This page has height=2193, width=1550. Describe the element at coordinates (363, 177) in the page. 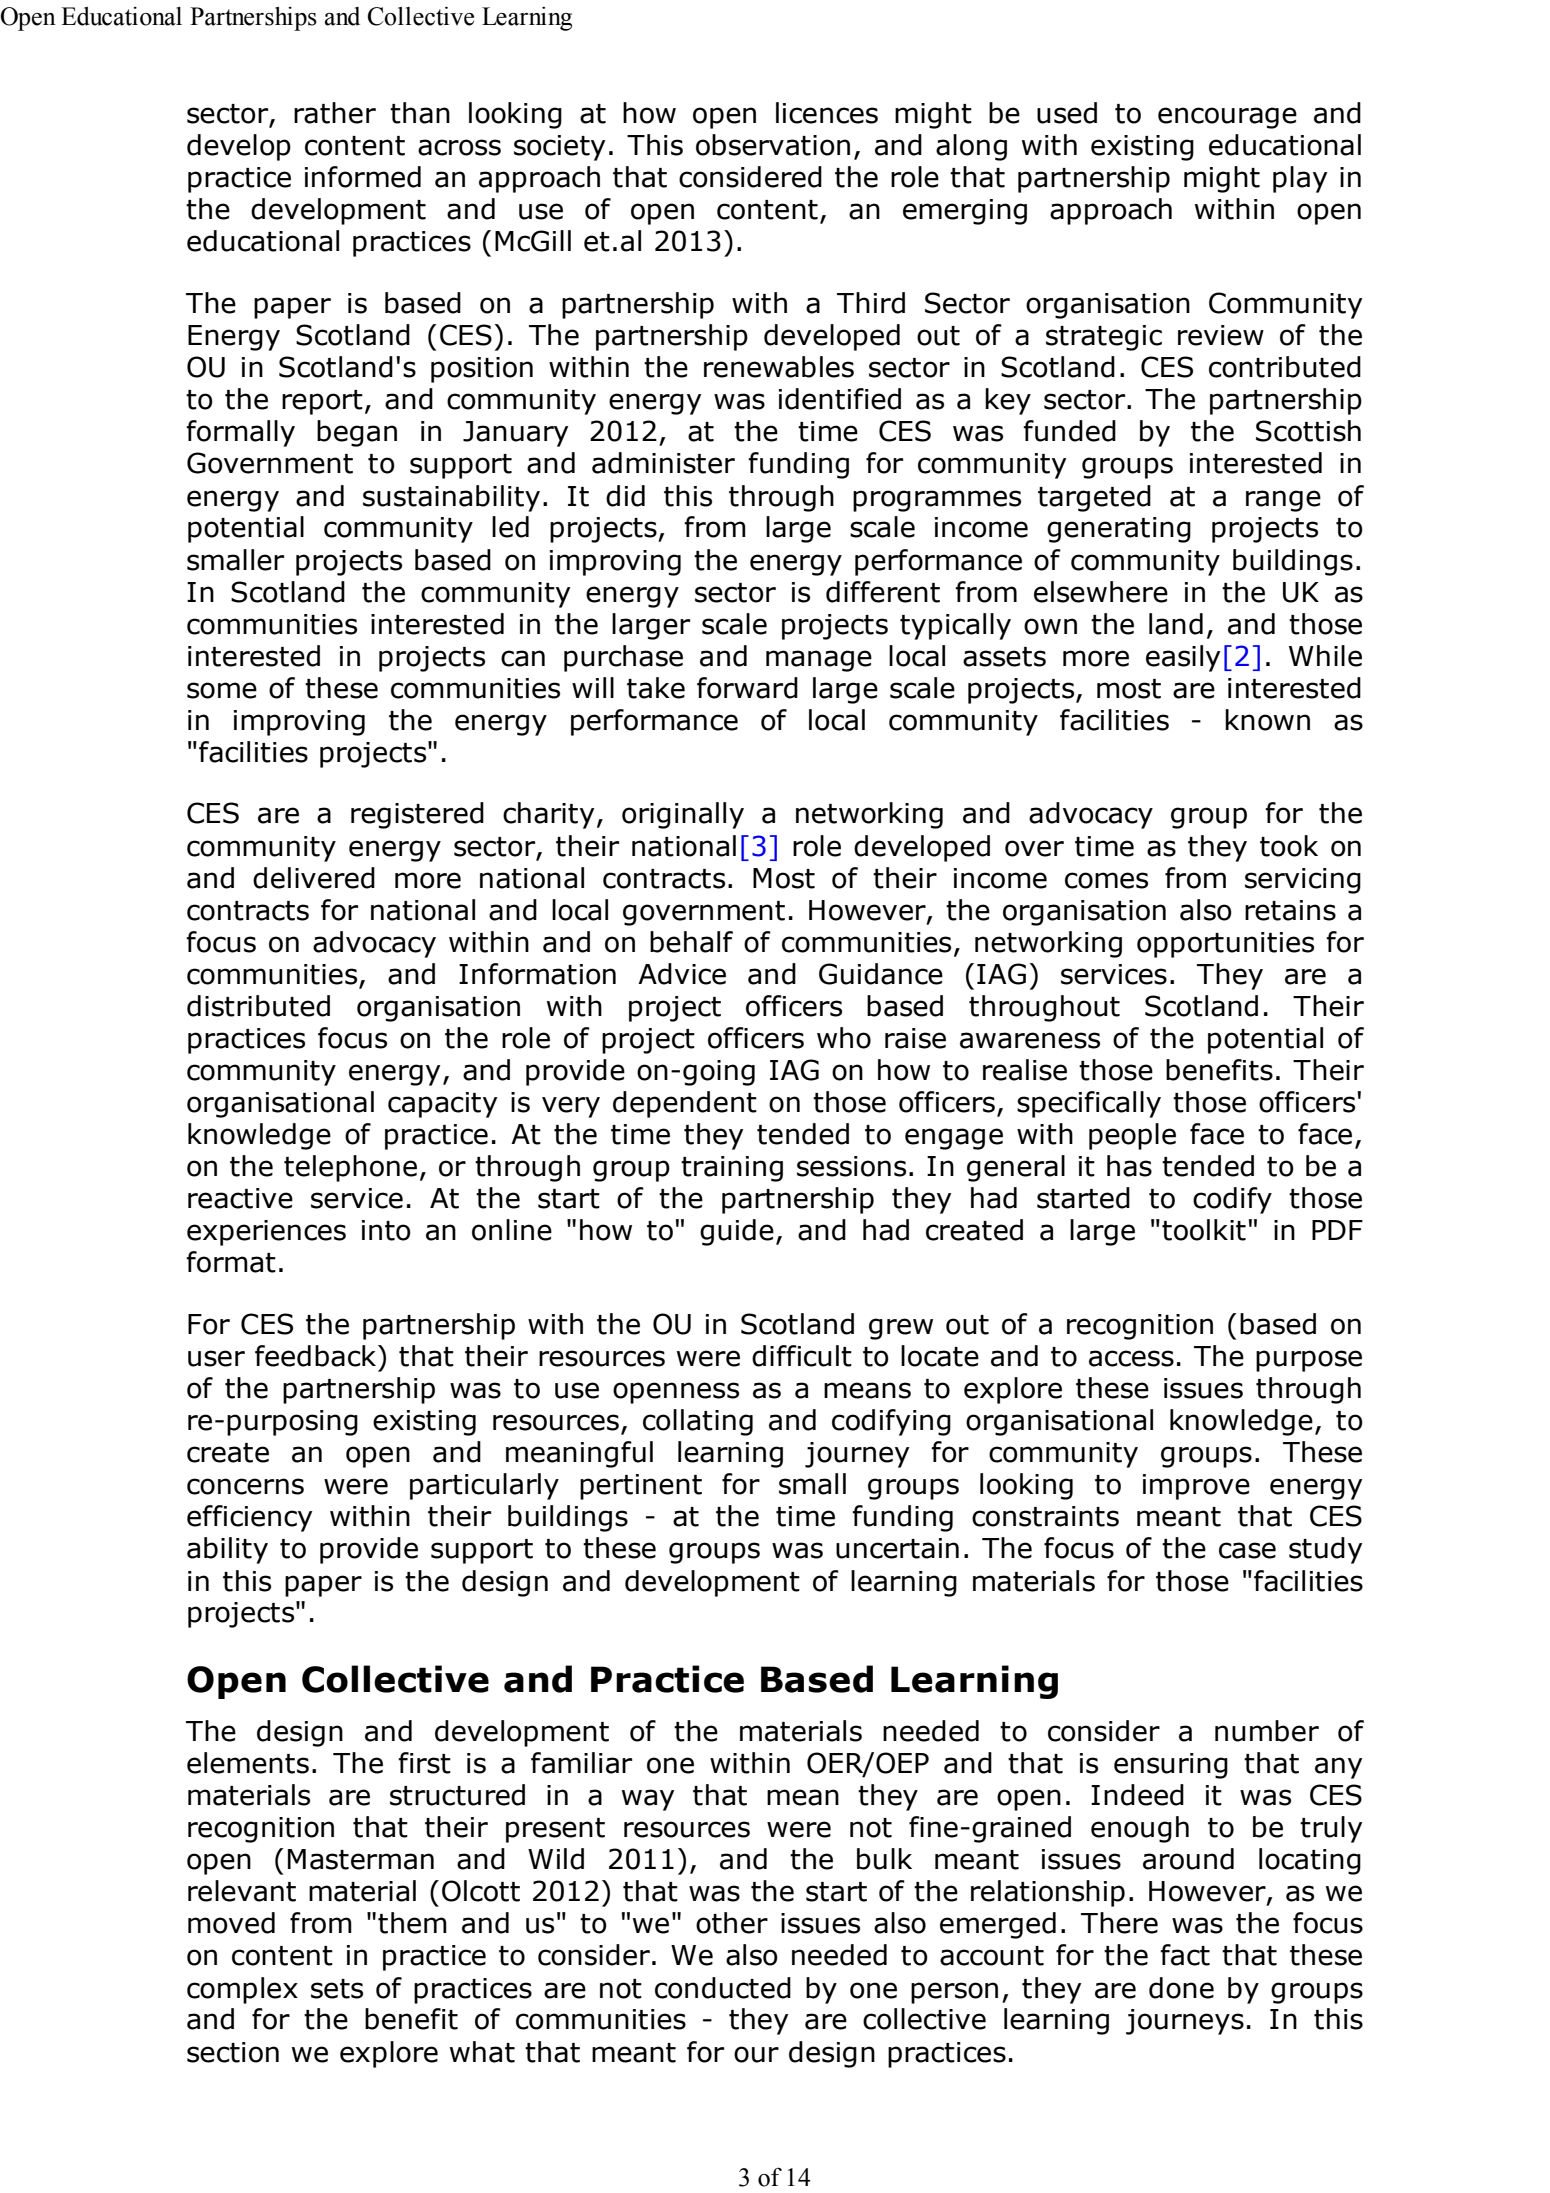

I see `informed` at that location.
